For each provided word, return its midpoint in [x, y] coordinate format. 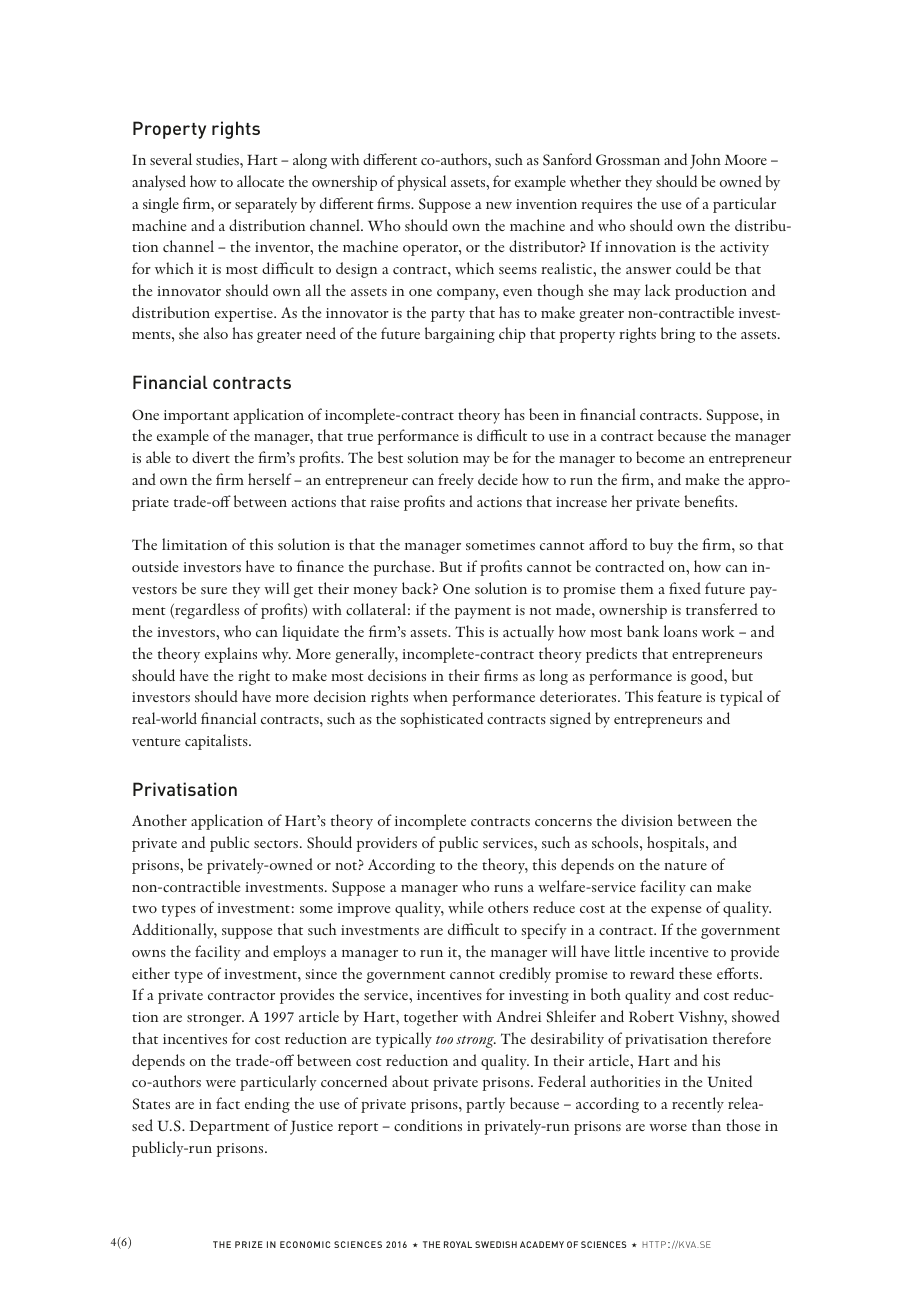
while [465, 907]
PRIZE [249, 1244]
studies [218, 159]
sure [214, 590]
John [705, 161]
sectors [276, 844]
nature [685, 866]
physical [422, 183]
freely [456, 481]
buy [661, 546]
